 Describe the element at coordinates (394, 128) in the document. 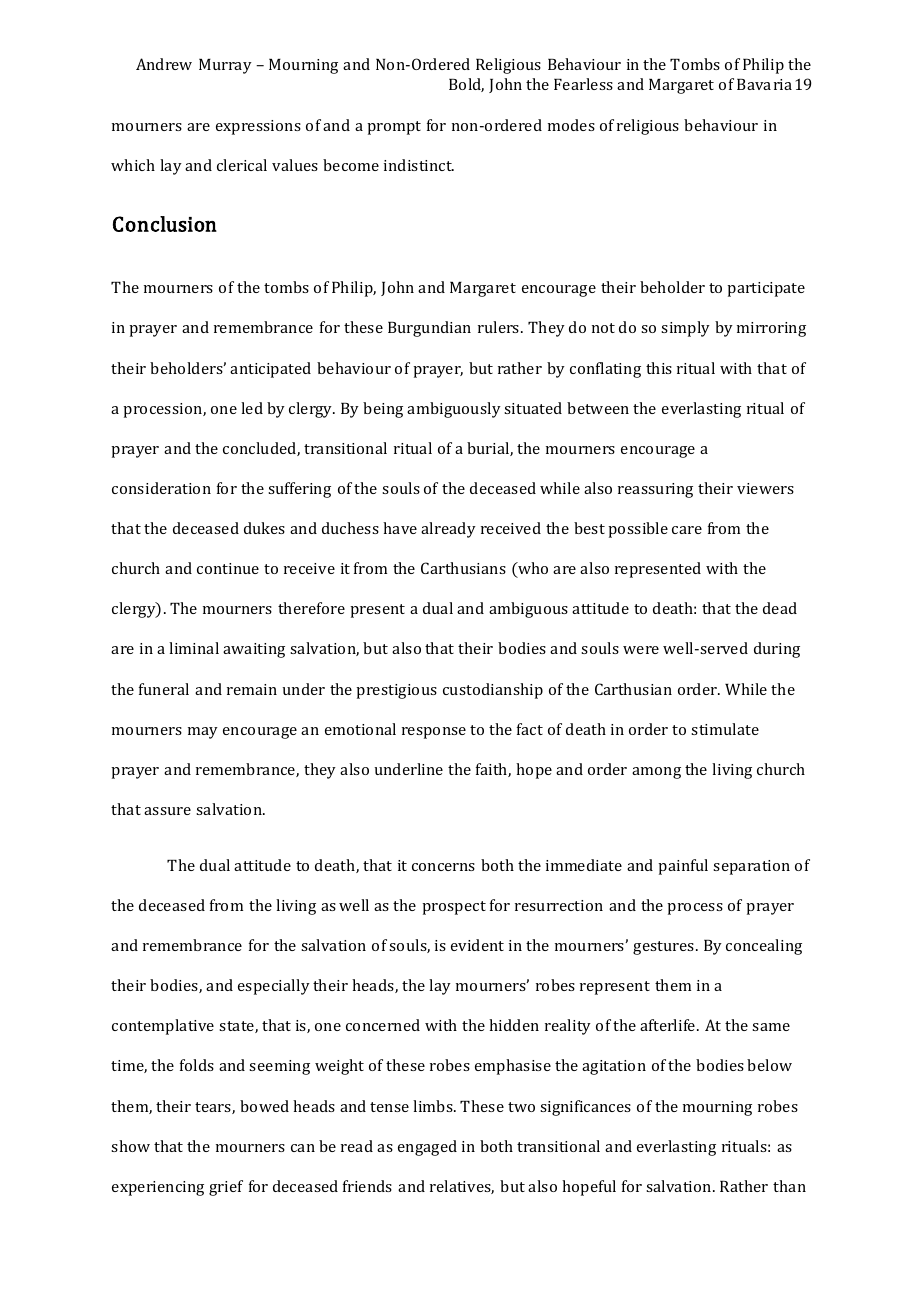

I see `prompt` at that location.
